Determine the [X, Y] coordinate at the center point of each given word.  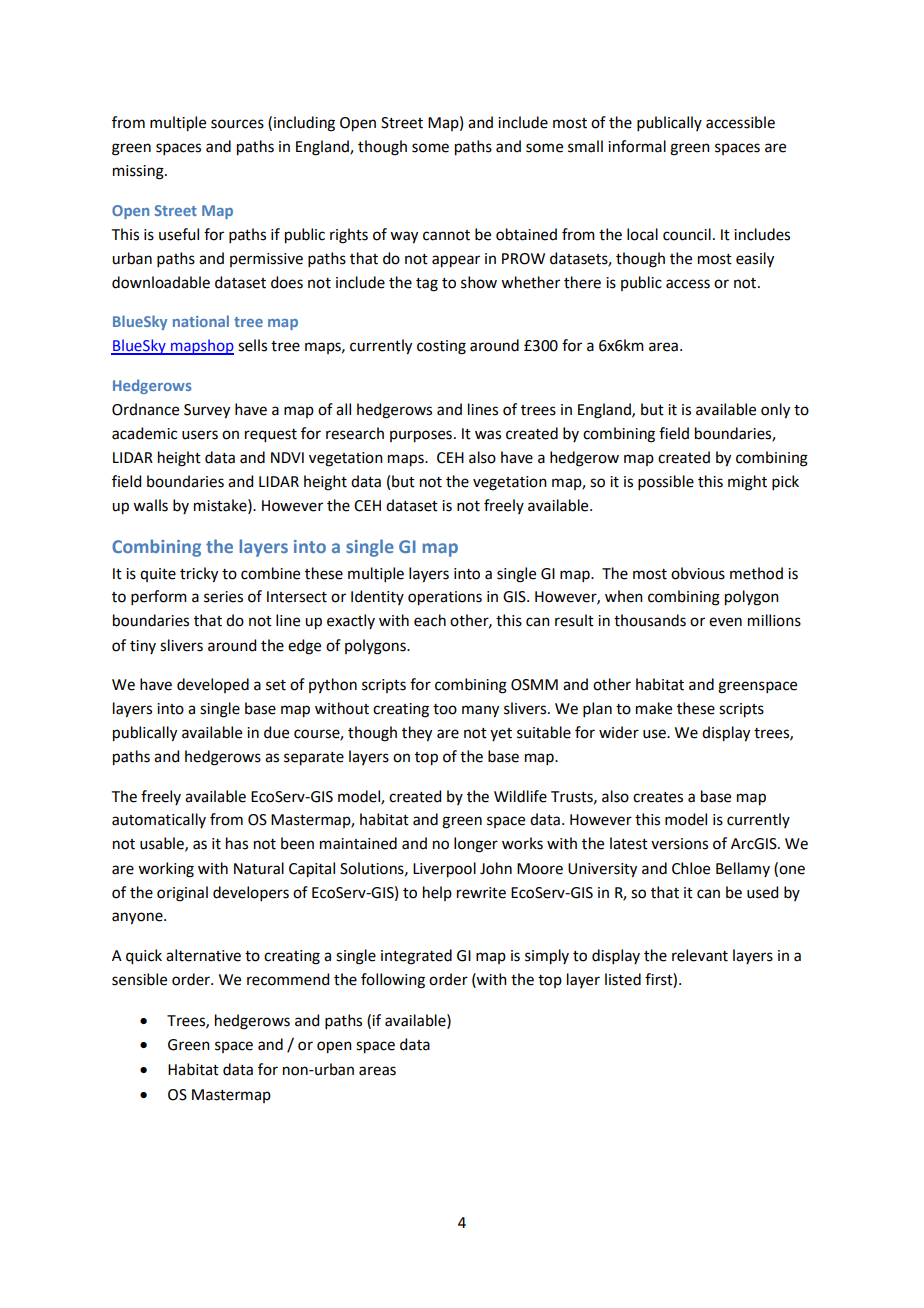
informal [637, 146]
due [276, 732]
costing [441, 347]
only [775, 411]
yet [501, 734]
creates [658, 797]
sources [237, 124]
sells [252, 345]
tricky [199, 575]
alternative [203, 955]
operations [445, 598]
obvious [698, 573]
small [585, 146]
